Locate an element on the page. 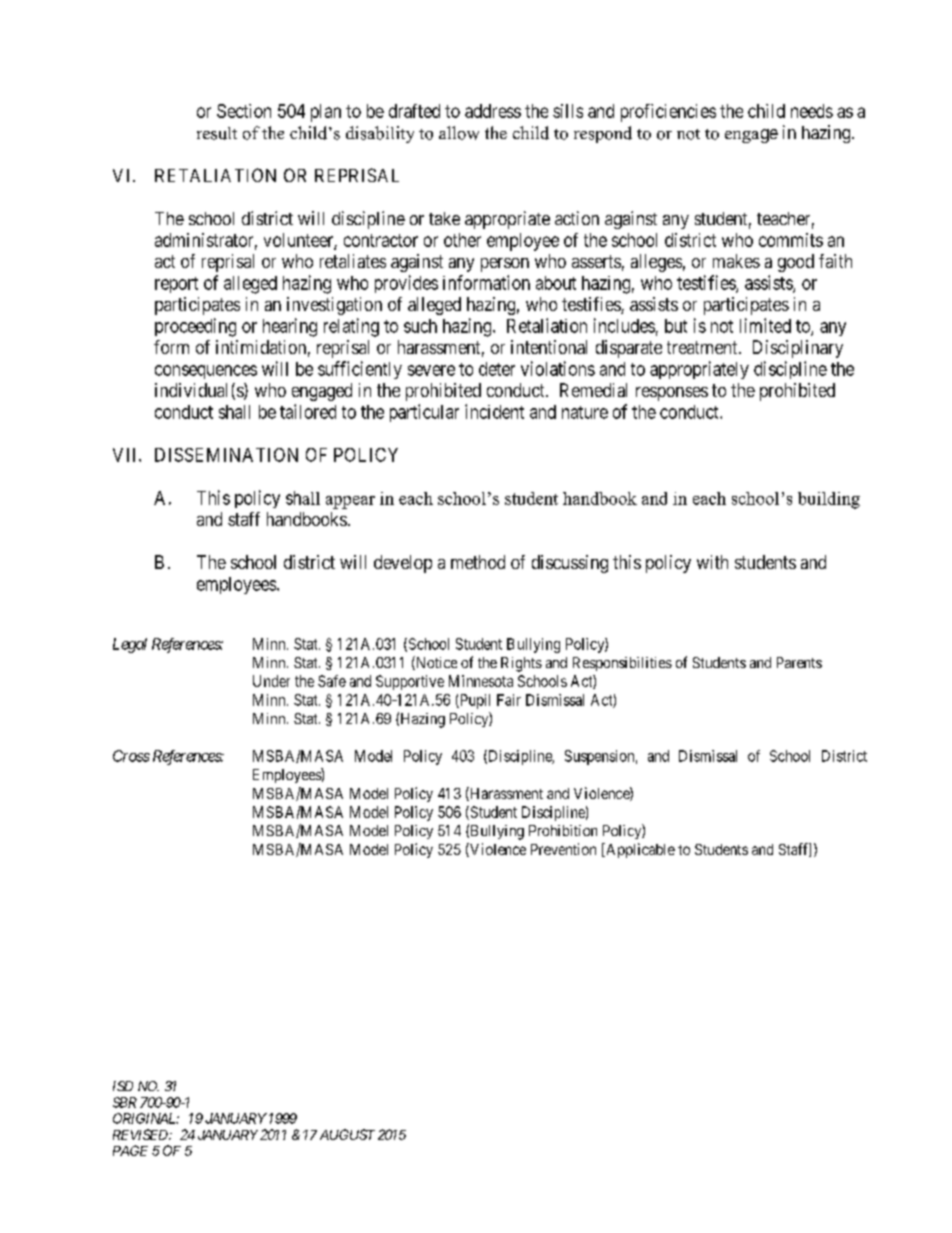  needs is located at coordinates (812, 111).
